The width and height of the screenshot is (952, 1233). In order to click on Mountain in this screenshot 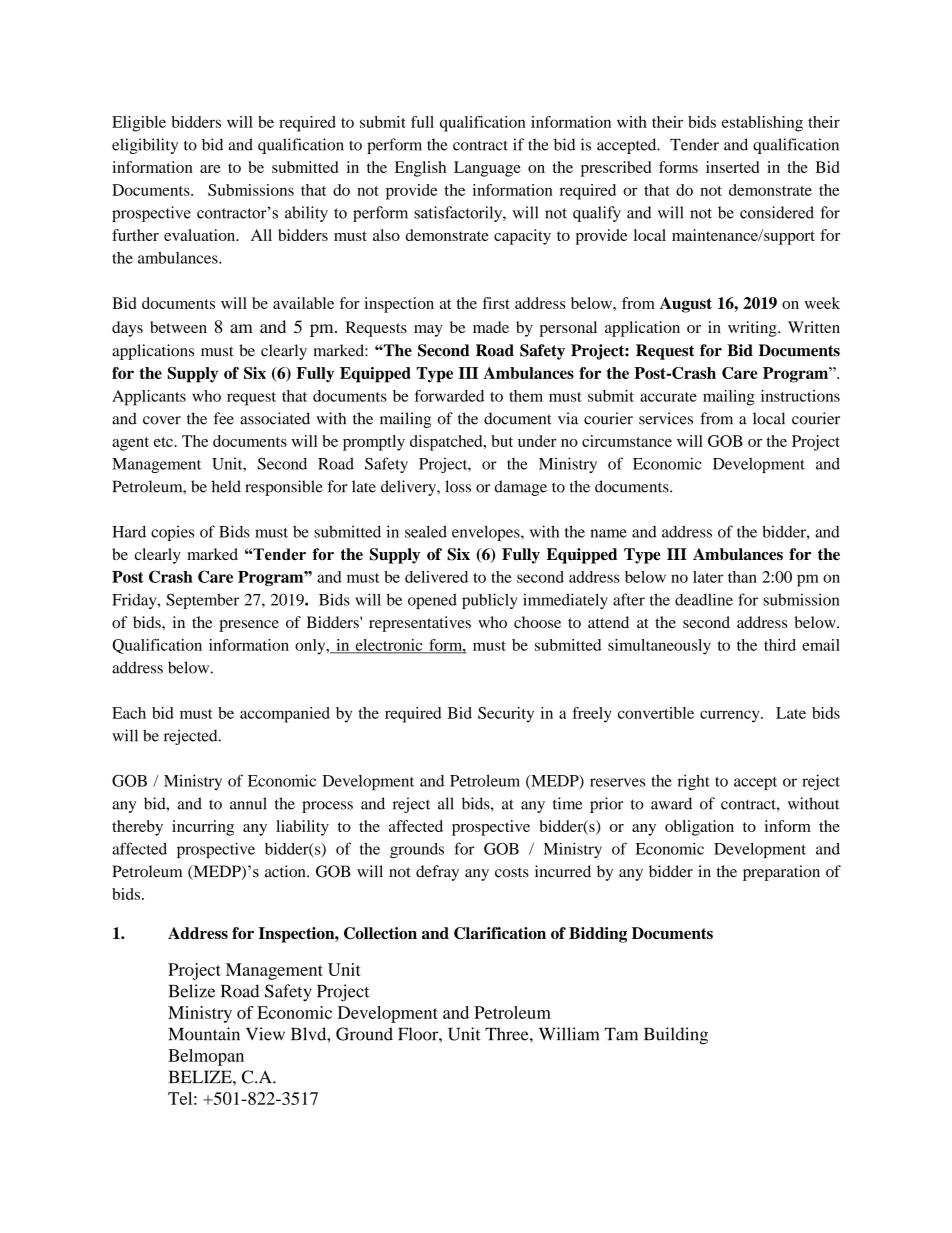, I will do `click(204, 1034)`.
